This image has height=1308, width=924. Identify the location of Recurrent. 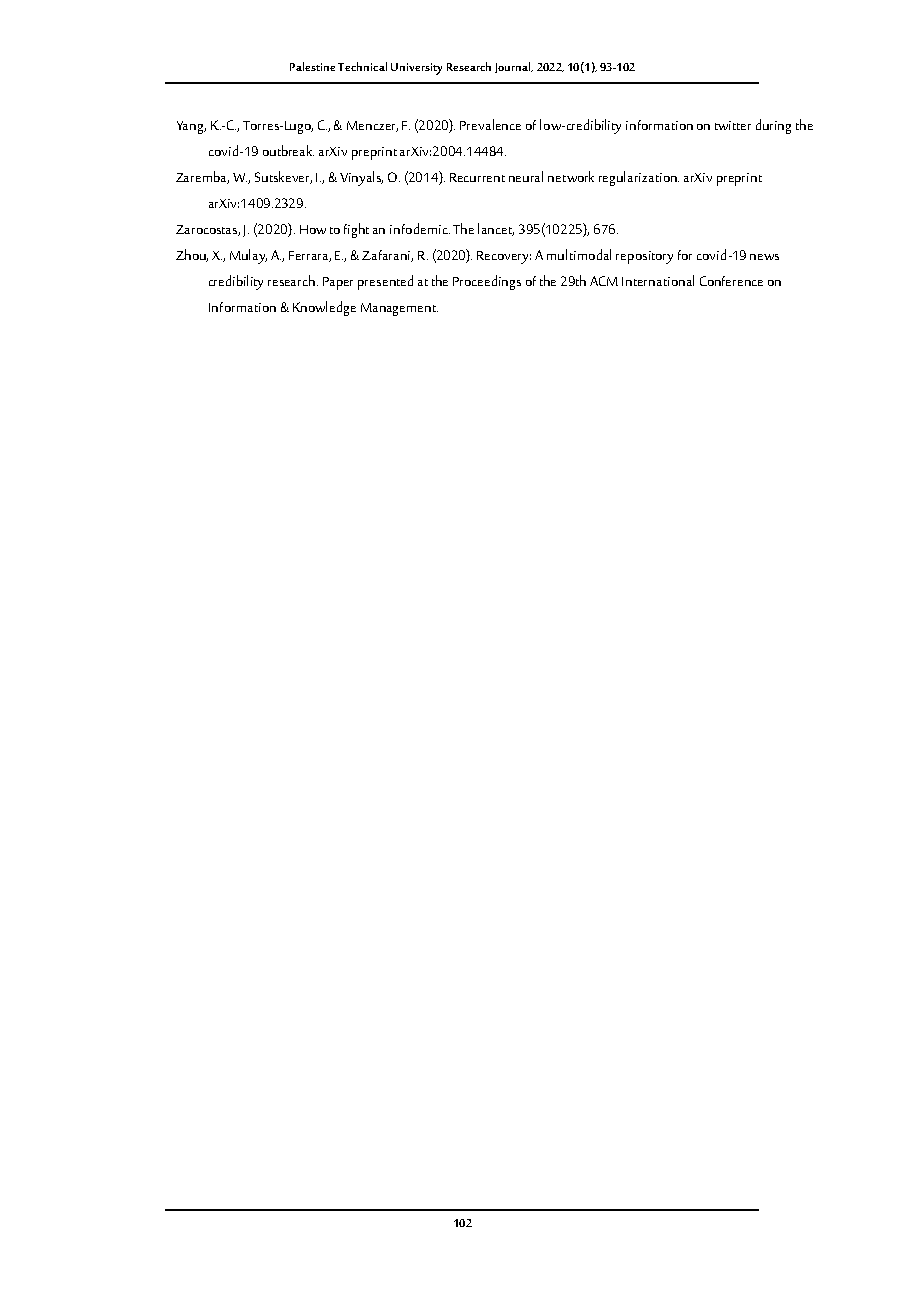
(477, 177).
